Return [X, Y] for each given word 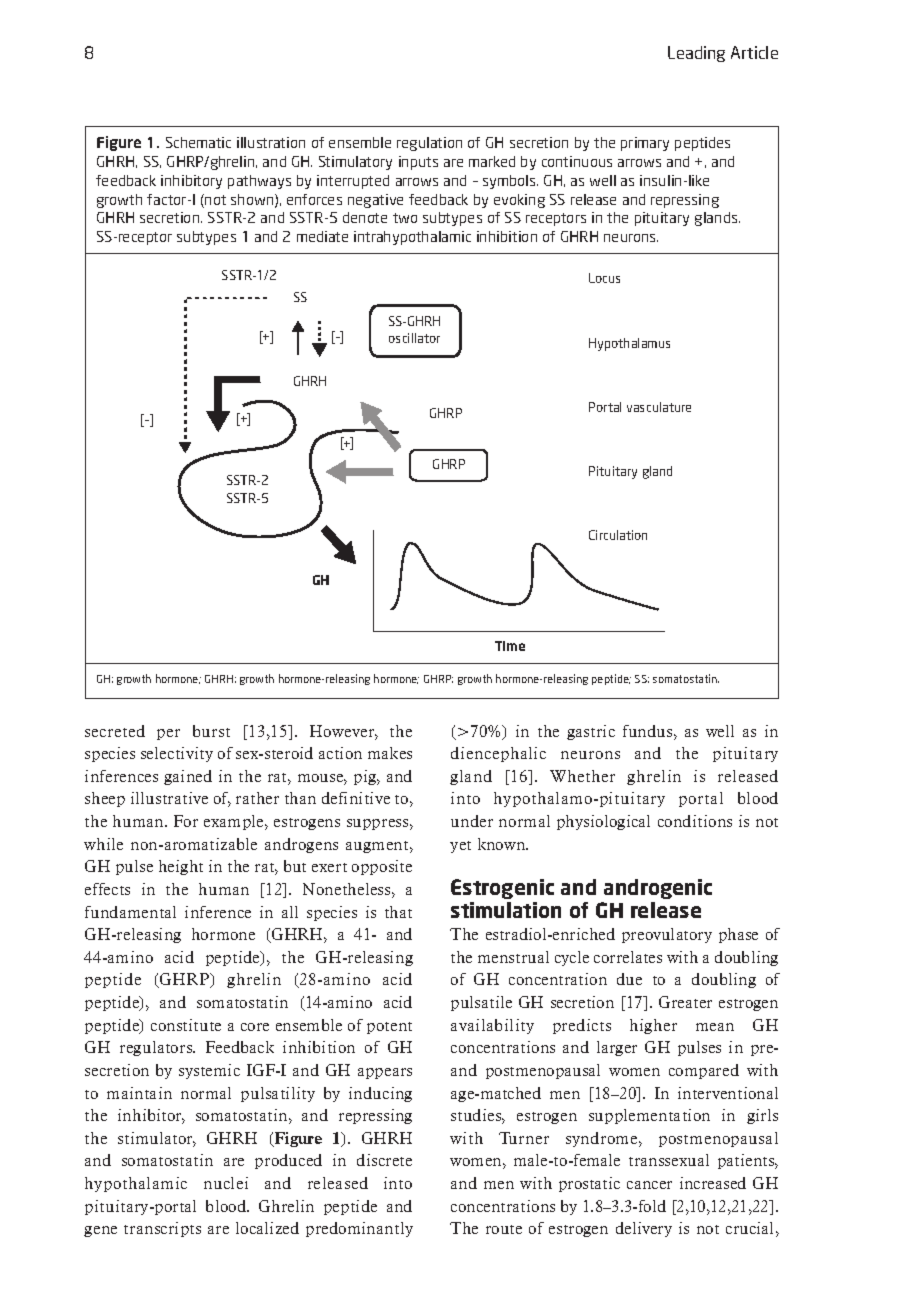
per [168, 734]
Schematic [198, 142]
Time [510, 646]
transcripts [162, 1229]
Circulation [618, 535]
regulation [429, 144]
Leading [696, 54]
